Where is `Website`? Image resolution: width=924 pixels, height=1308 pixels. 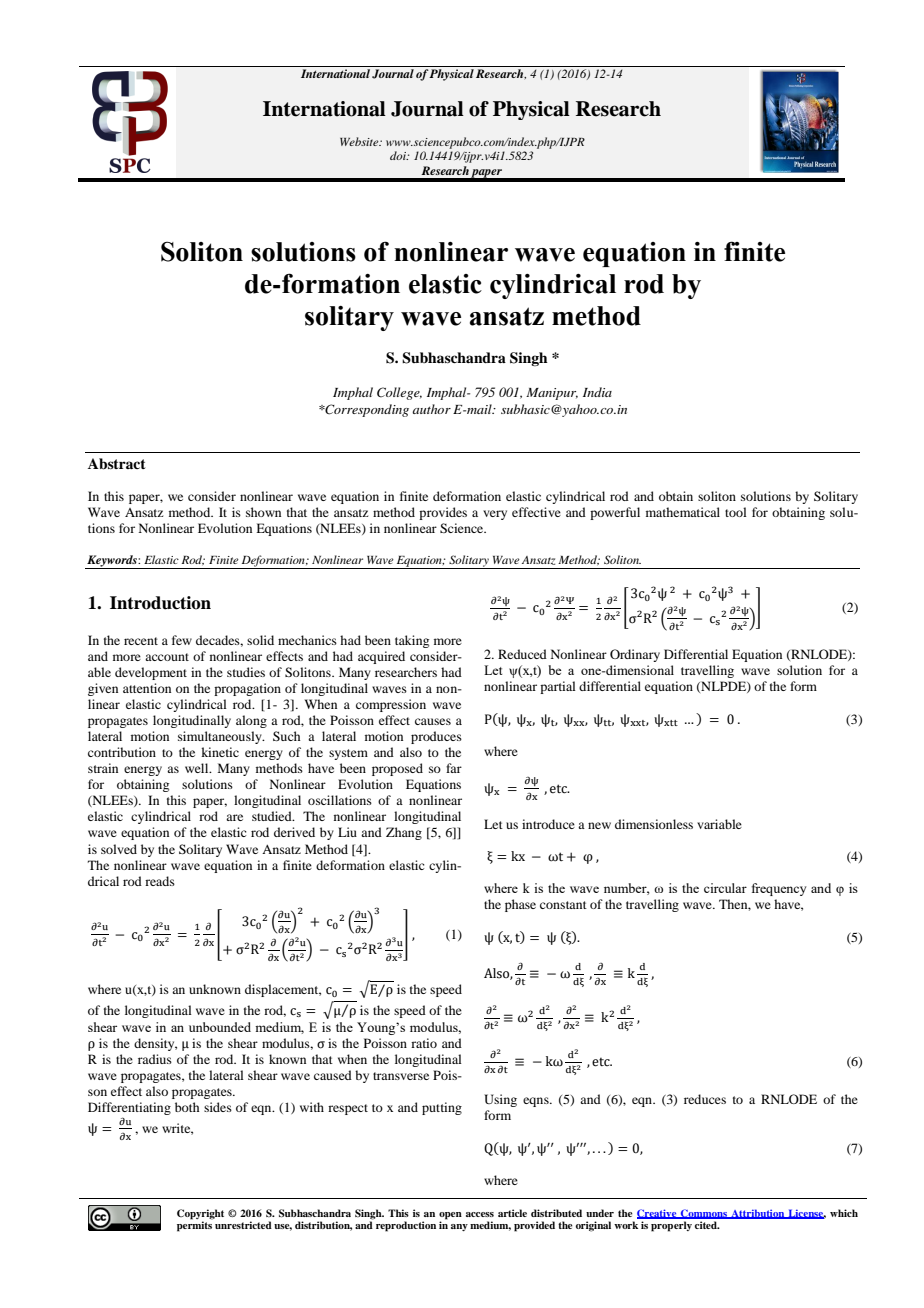 Website is located at coordinates (360, 141).
